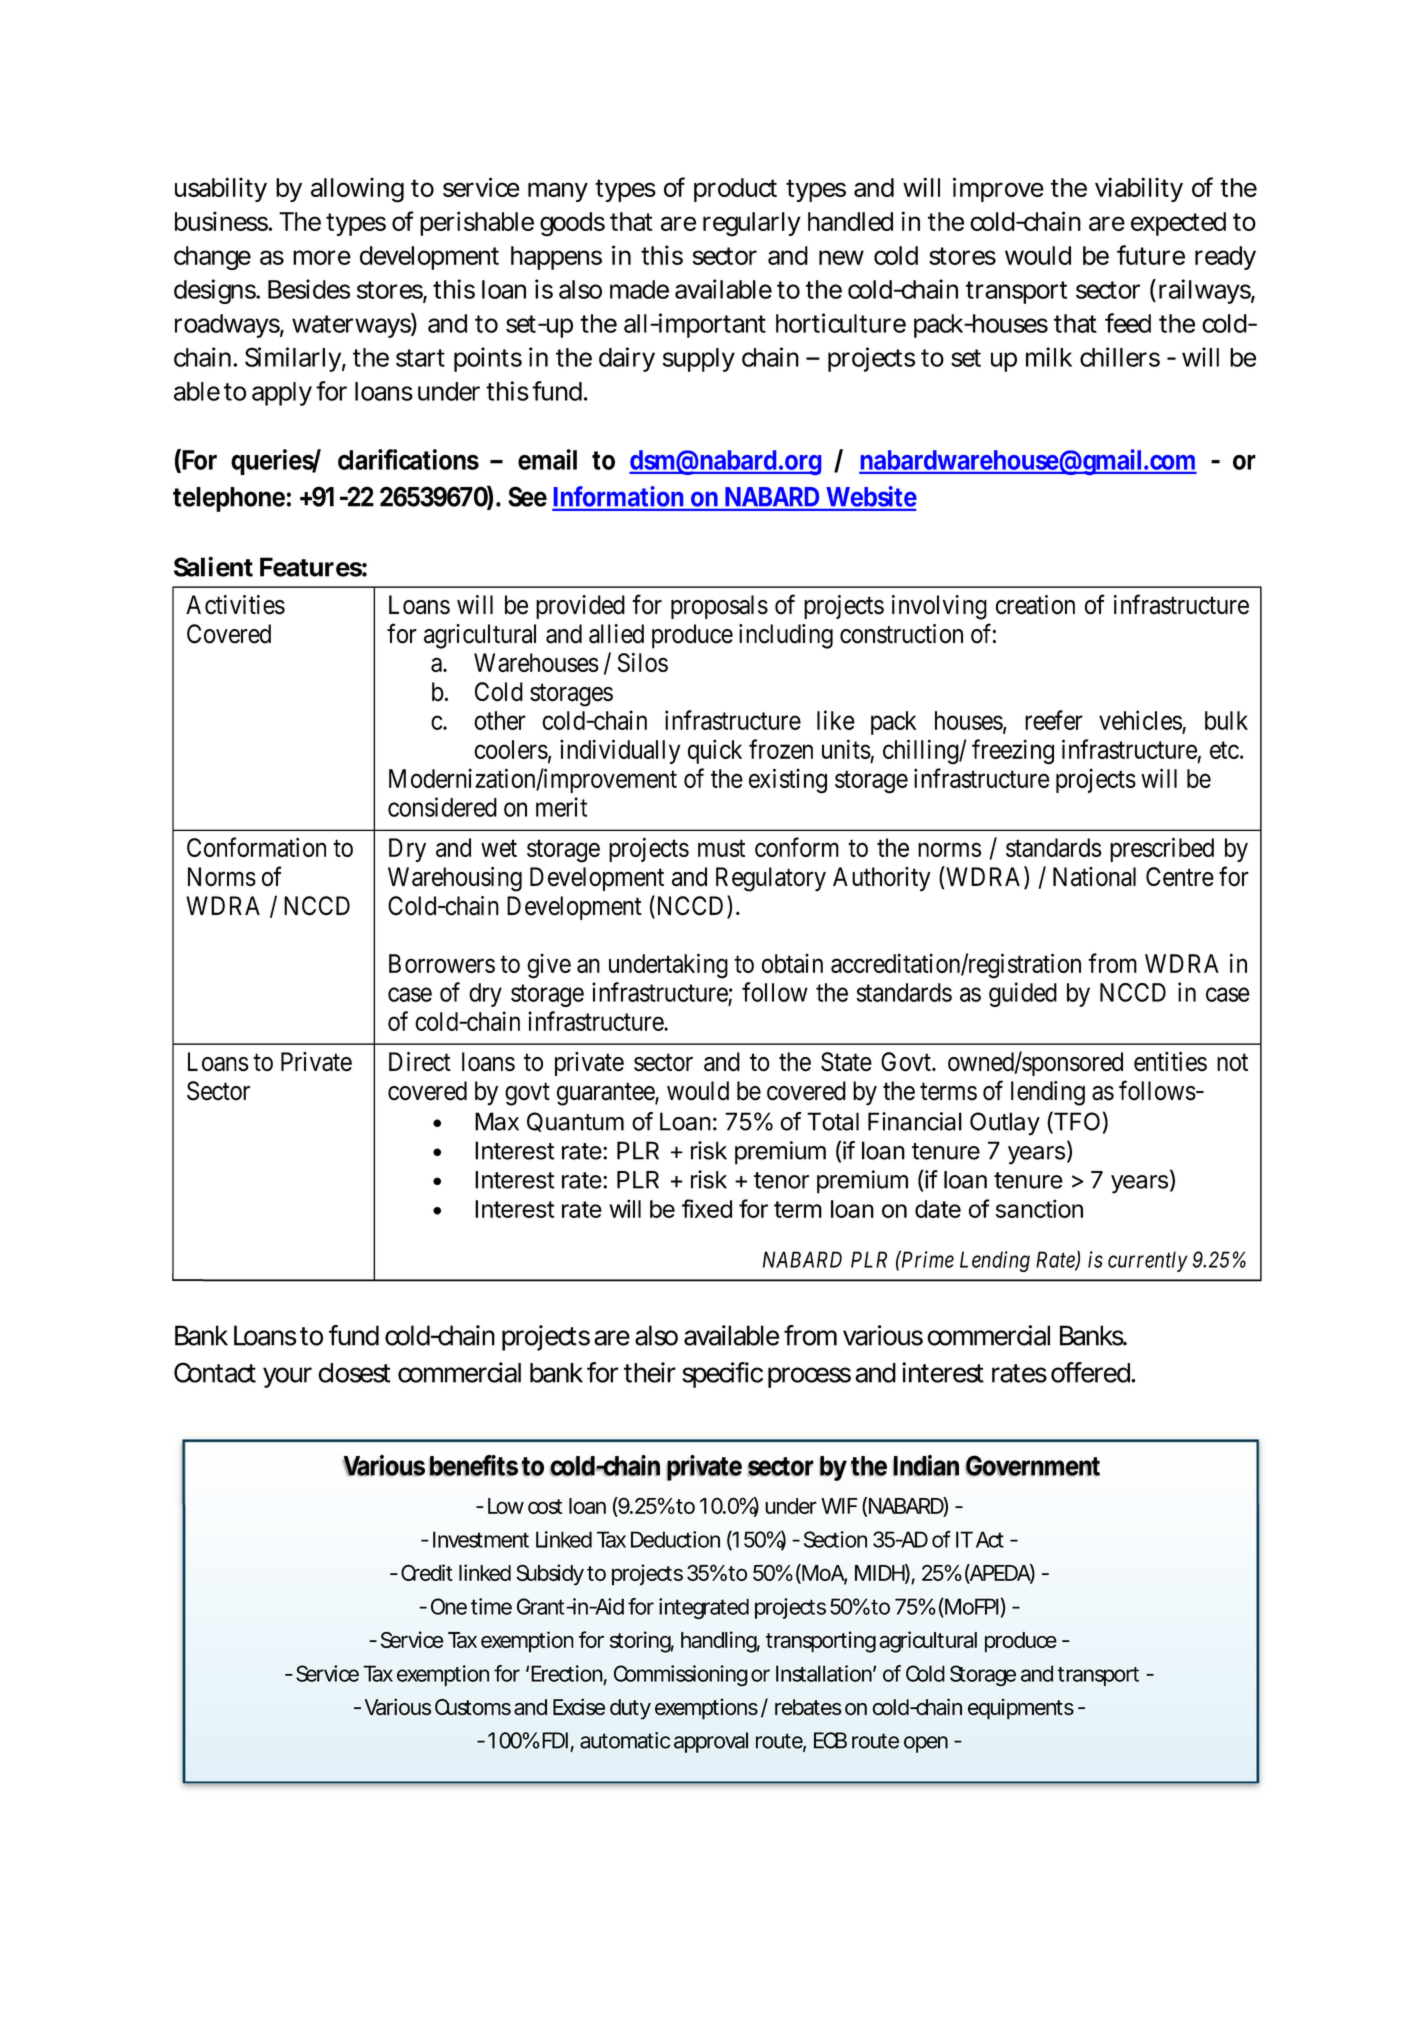 This image has height=2019, width=1427. What do you see at coordinates (1023, 994) in the image?
I see `guided` at bounding box center [1023, 994].
